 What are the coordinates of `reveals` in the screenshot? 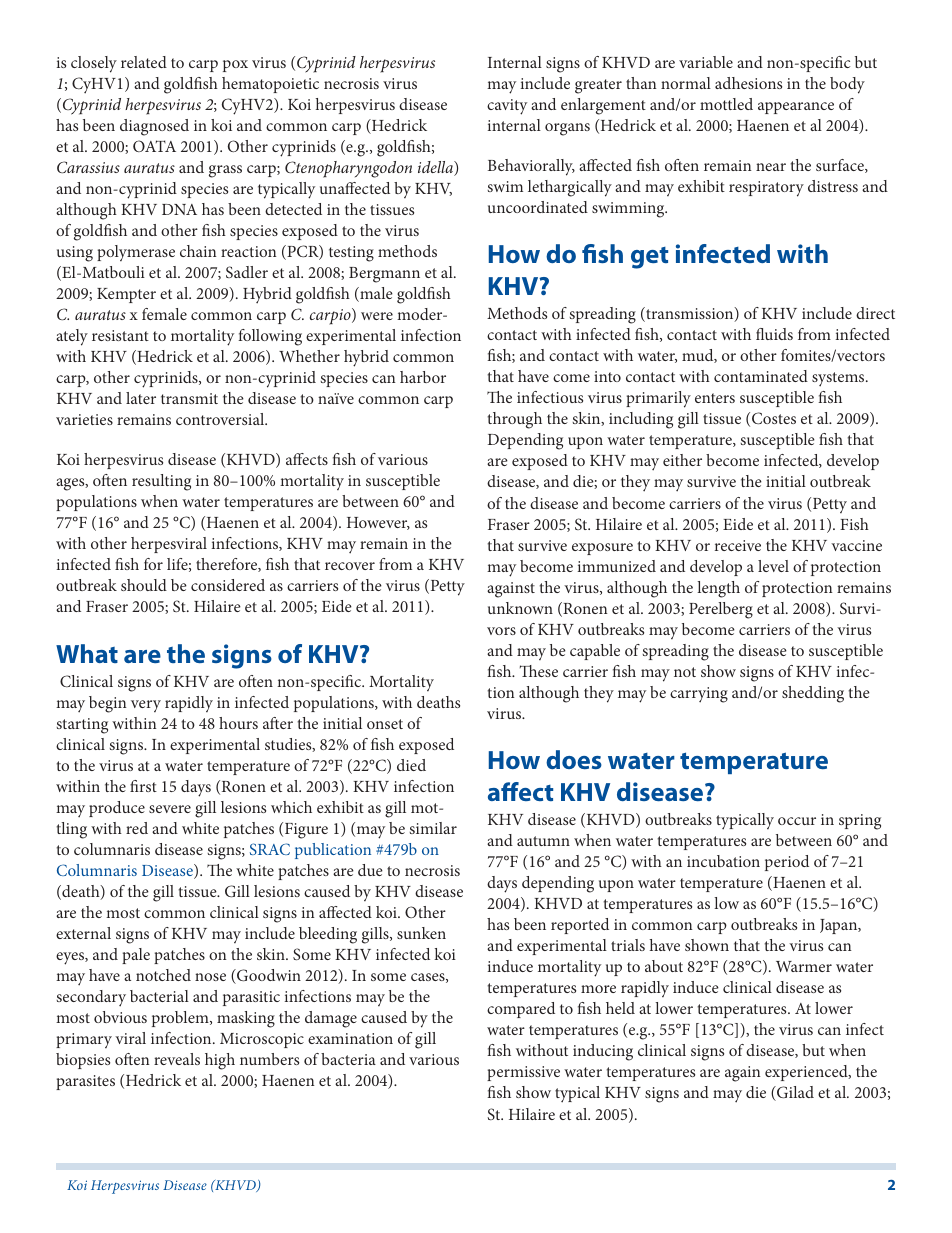 It's located at (177, 1059).
